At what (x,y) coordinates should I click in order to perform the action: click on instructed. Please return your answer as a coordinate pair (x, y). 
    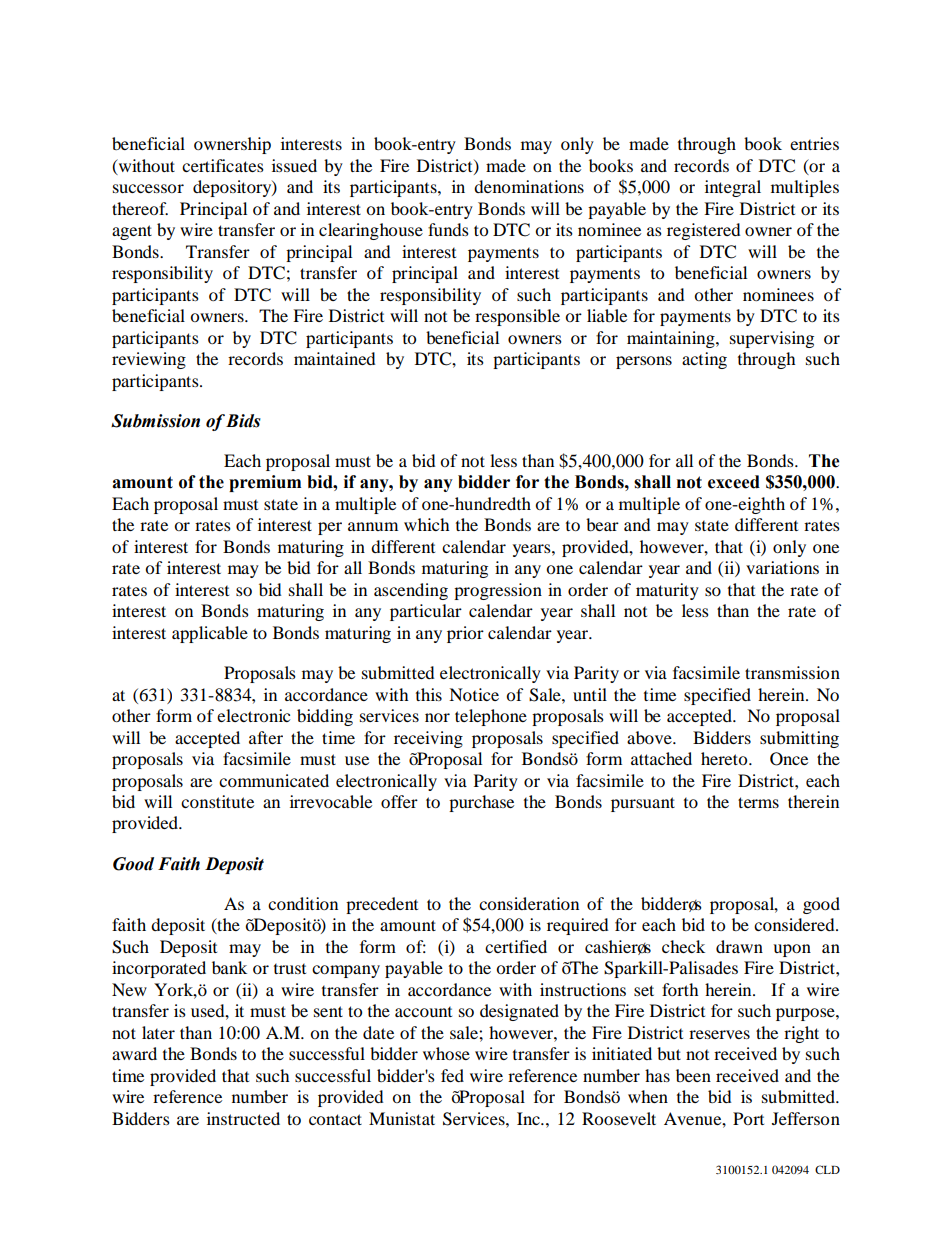
    Looking at the image, I should click on (243, 1118).
